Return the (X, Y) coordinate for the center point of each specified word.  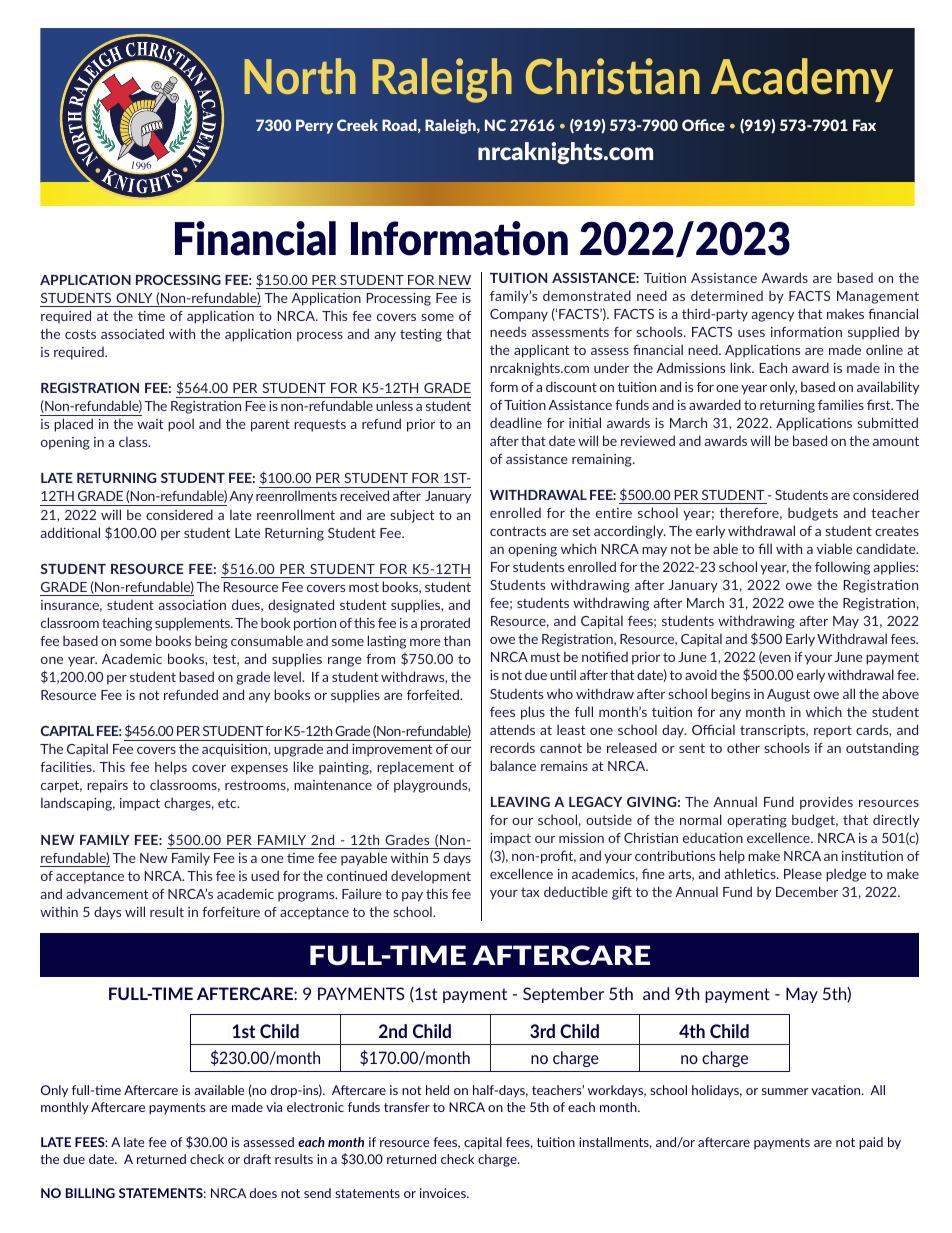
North (300, 76)
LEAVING (520, 802)
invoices (444, 1193)
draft (257, 1159)
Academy (802, 80)
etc (228, 803)
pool (181, 425)
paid (871, 1143)
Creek (357, 125)
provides (826, 803)
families (841, 404)
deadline (516, 422)
